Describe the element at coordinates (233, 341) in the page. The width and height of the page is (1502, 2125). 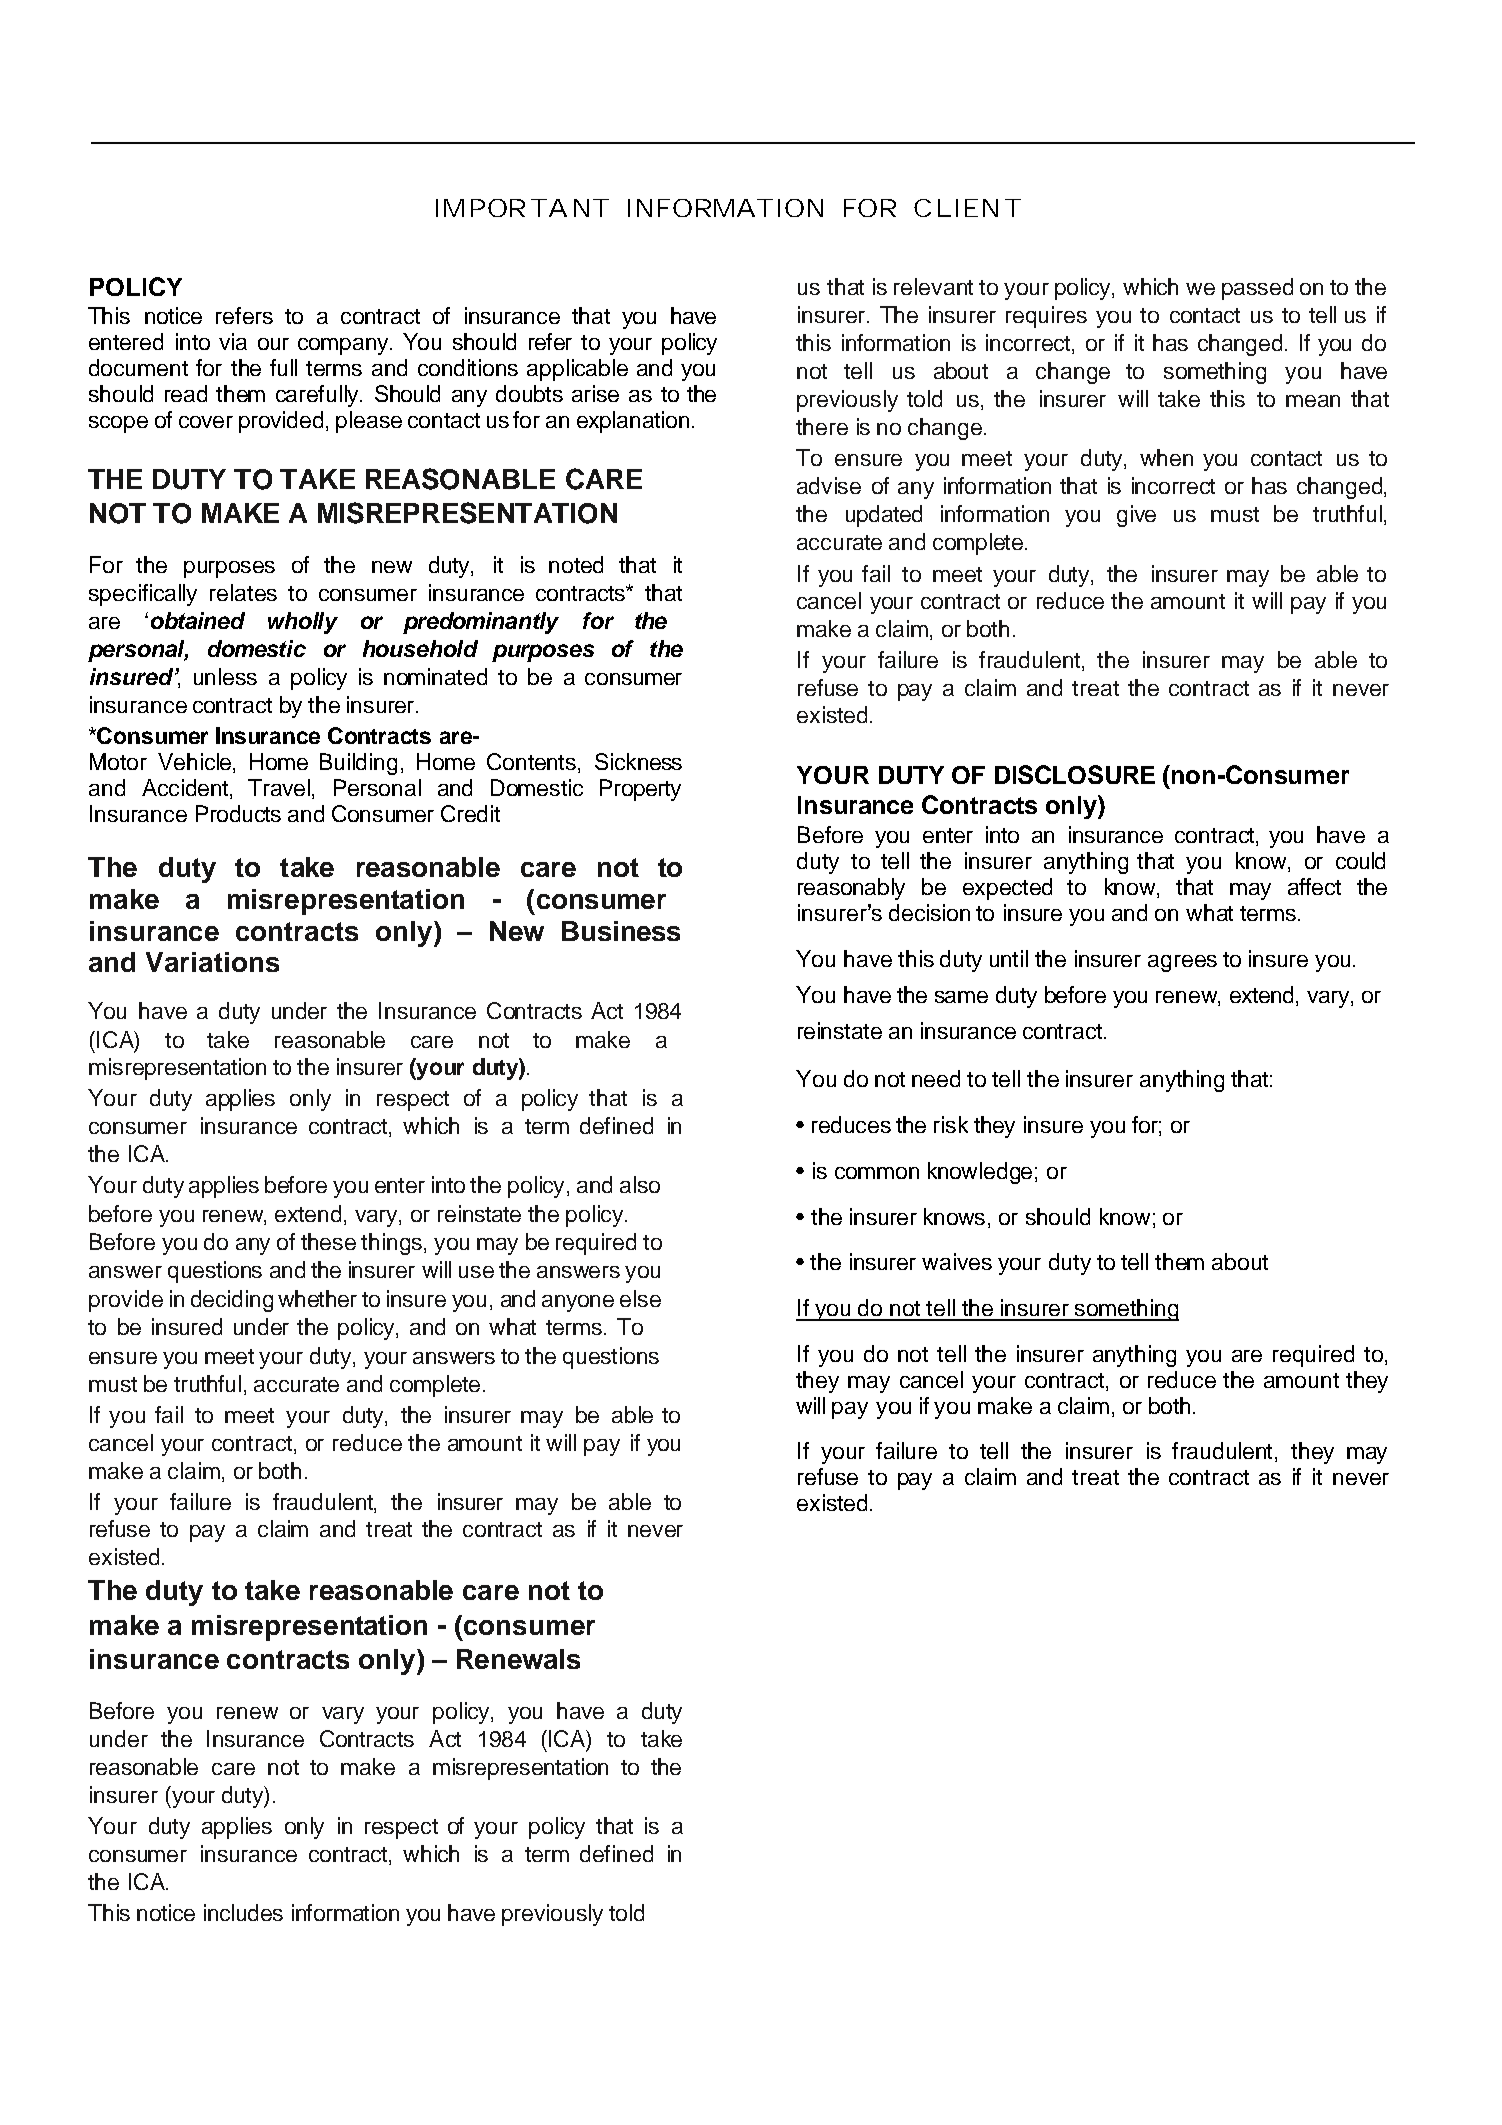
I see `via` at that location.
